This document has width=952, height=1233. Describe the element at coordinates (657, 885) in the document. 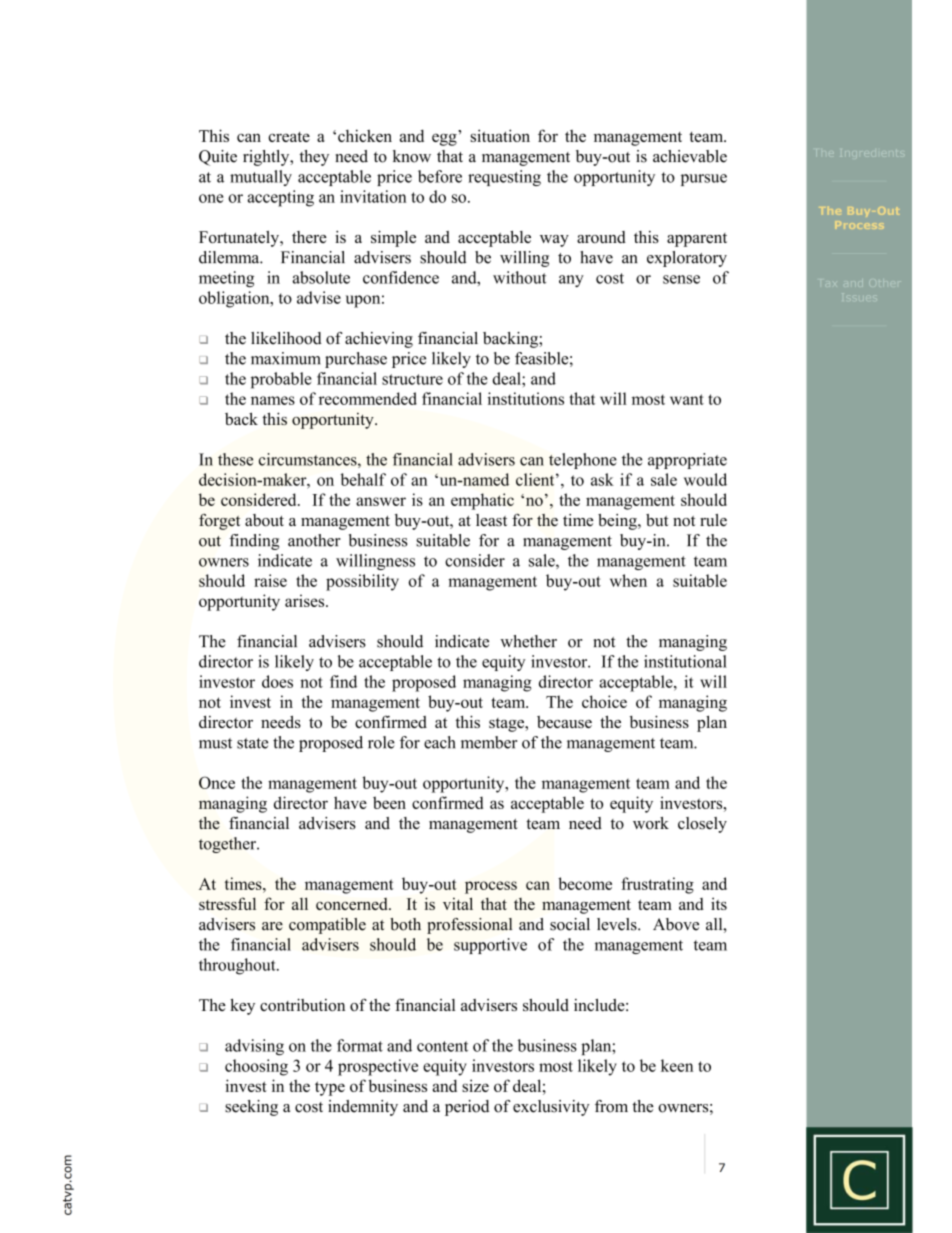

I see `frustrating` at that location.
